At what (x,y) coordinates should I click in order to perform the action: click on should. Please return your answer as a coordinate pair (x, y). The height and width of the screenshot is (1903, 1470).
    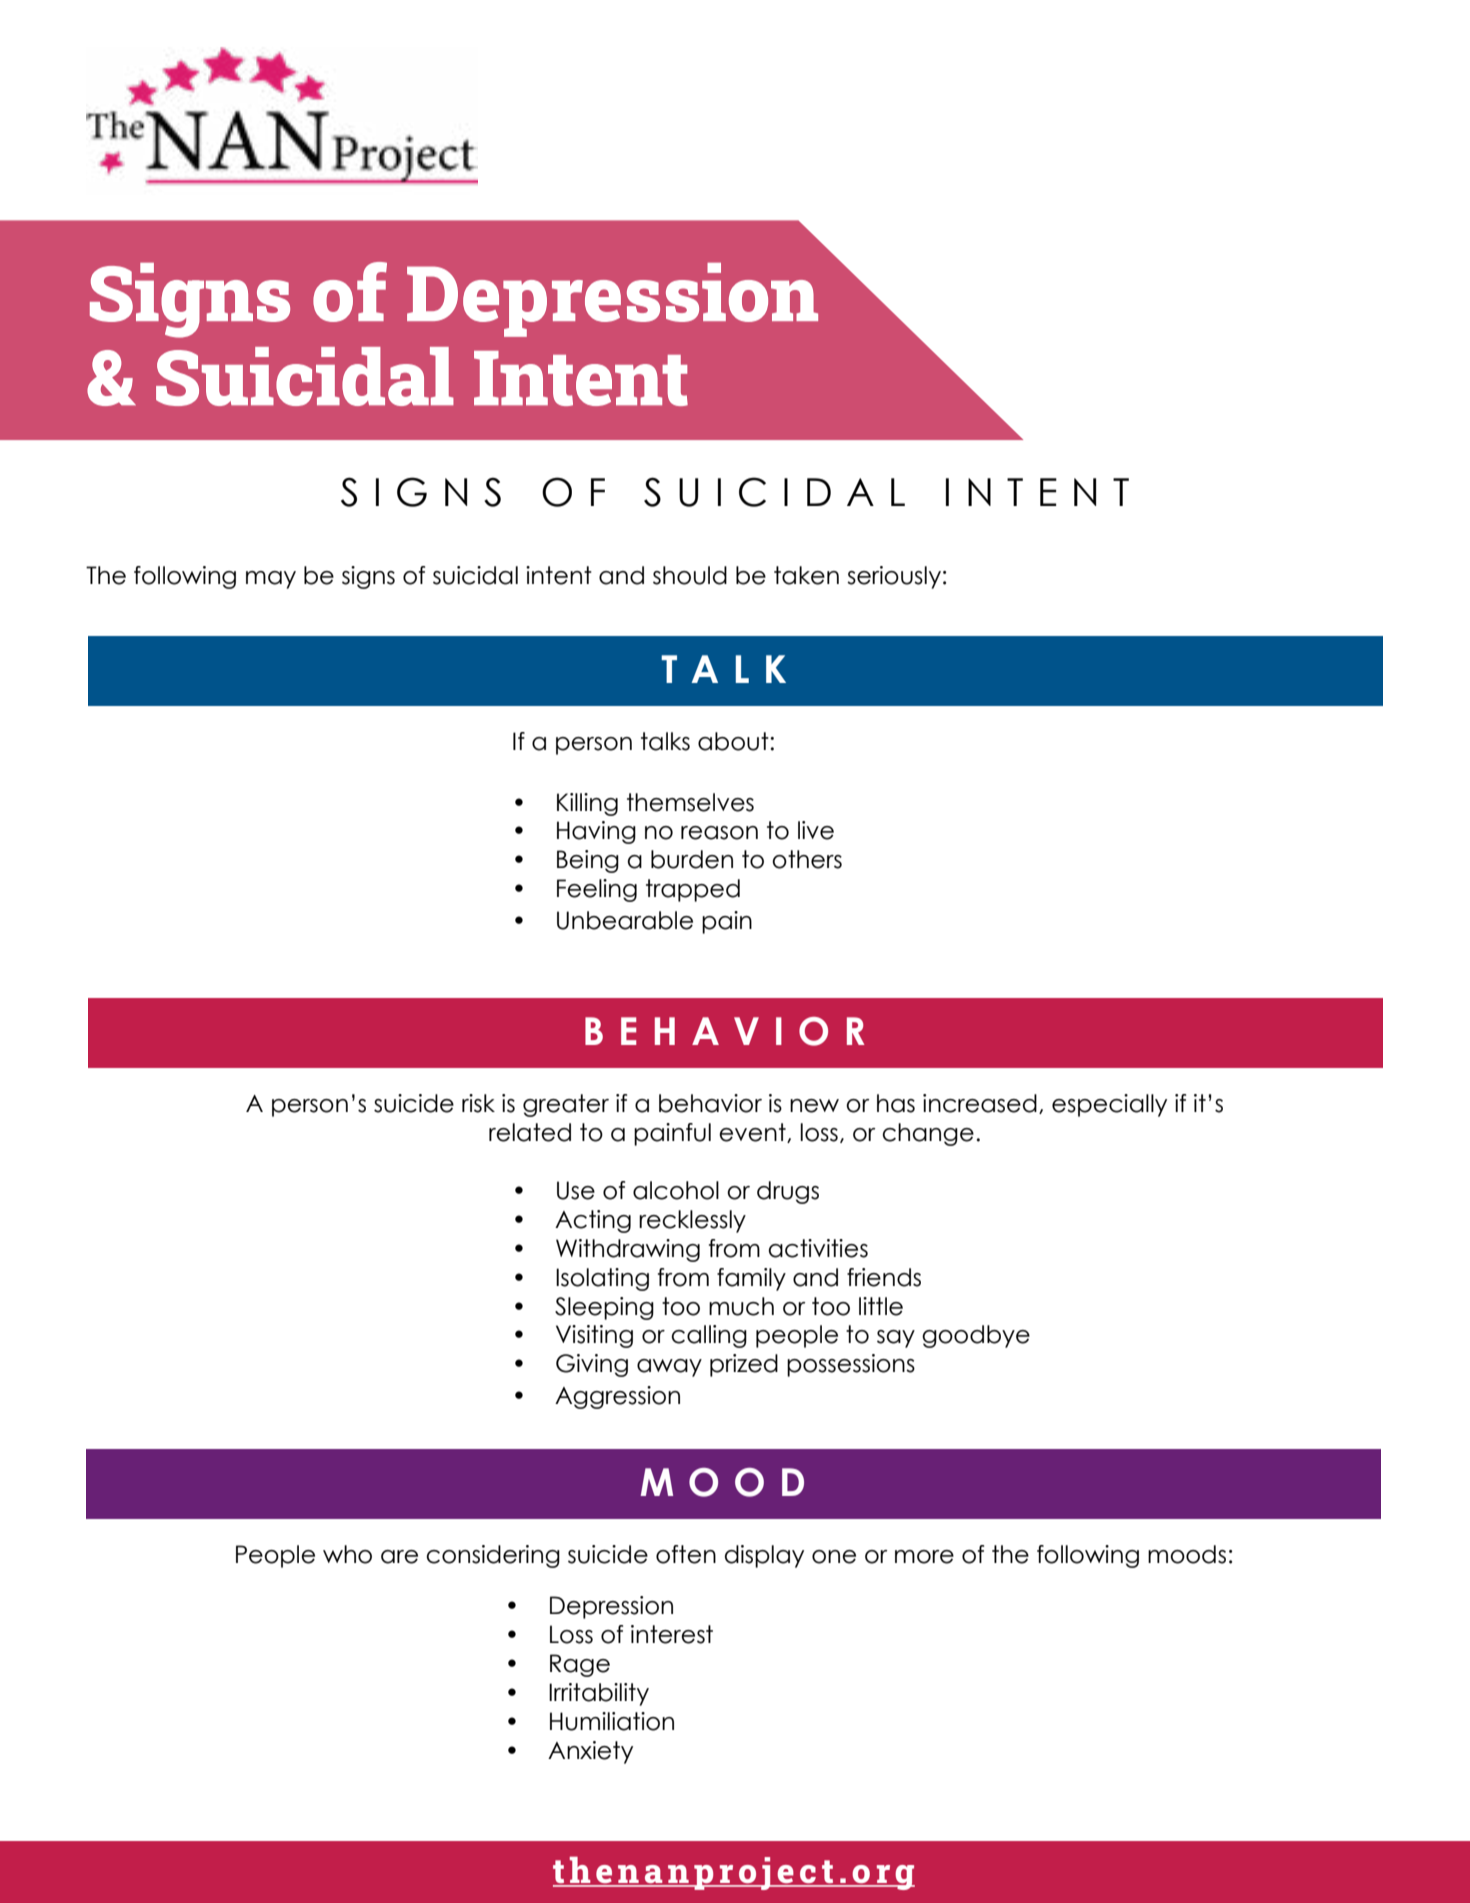
    Looking at the image, I should click on (690, 575).
